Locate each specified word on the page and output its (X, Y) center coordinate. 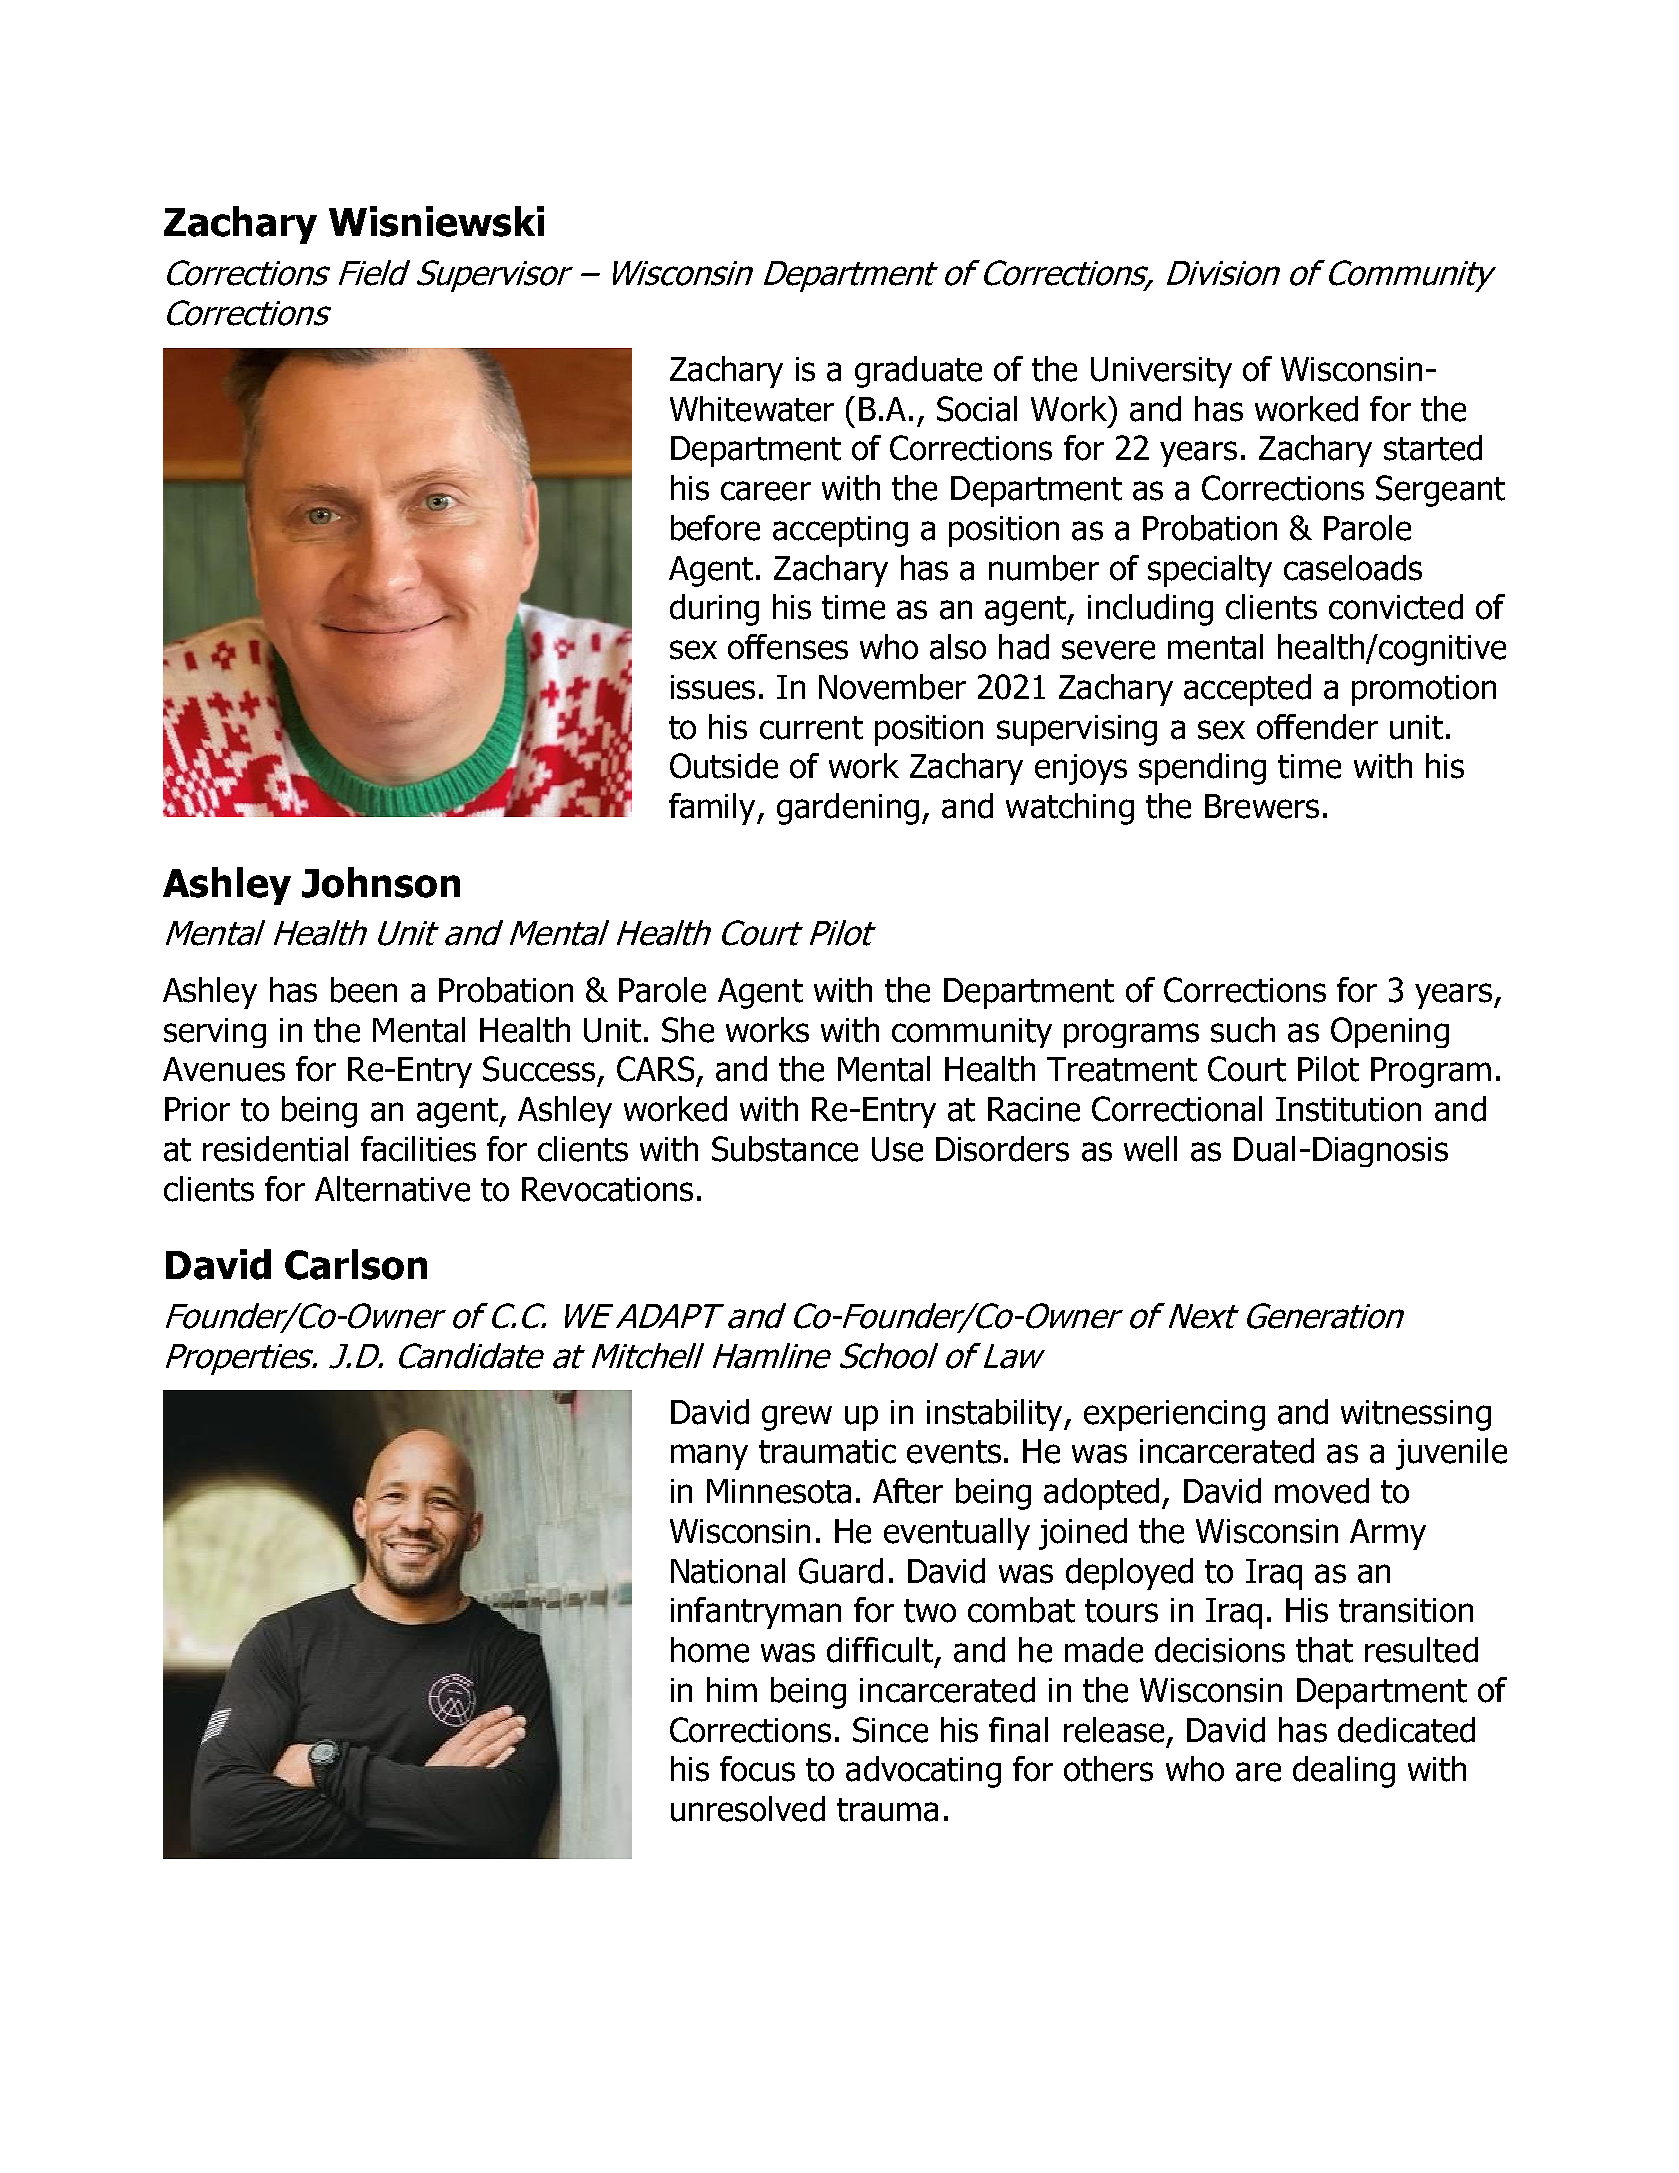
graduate (918, 372)
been (364, 990)
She (688, 1030)
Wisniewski (436, 221)
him (732, 1689)
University (1161, 372)
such (1243, 1030)
